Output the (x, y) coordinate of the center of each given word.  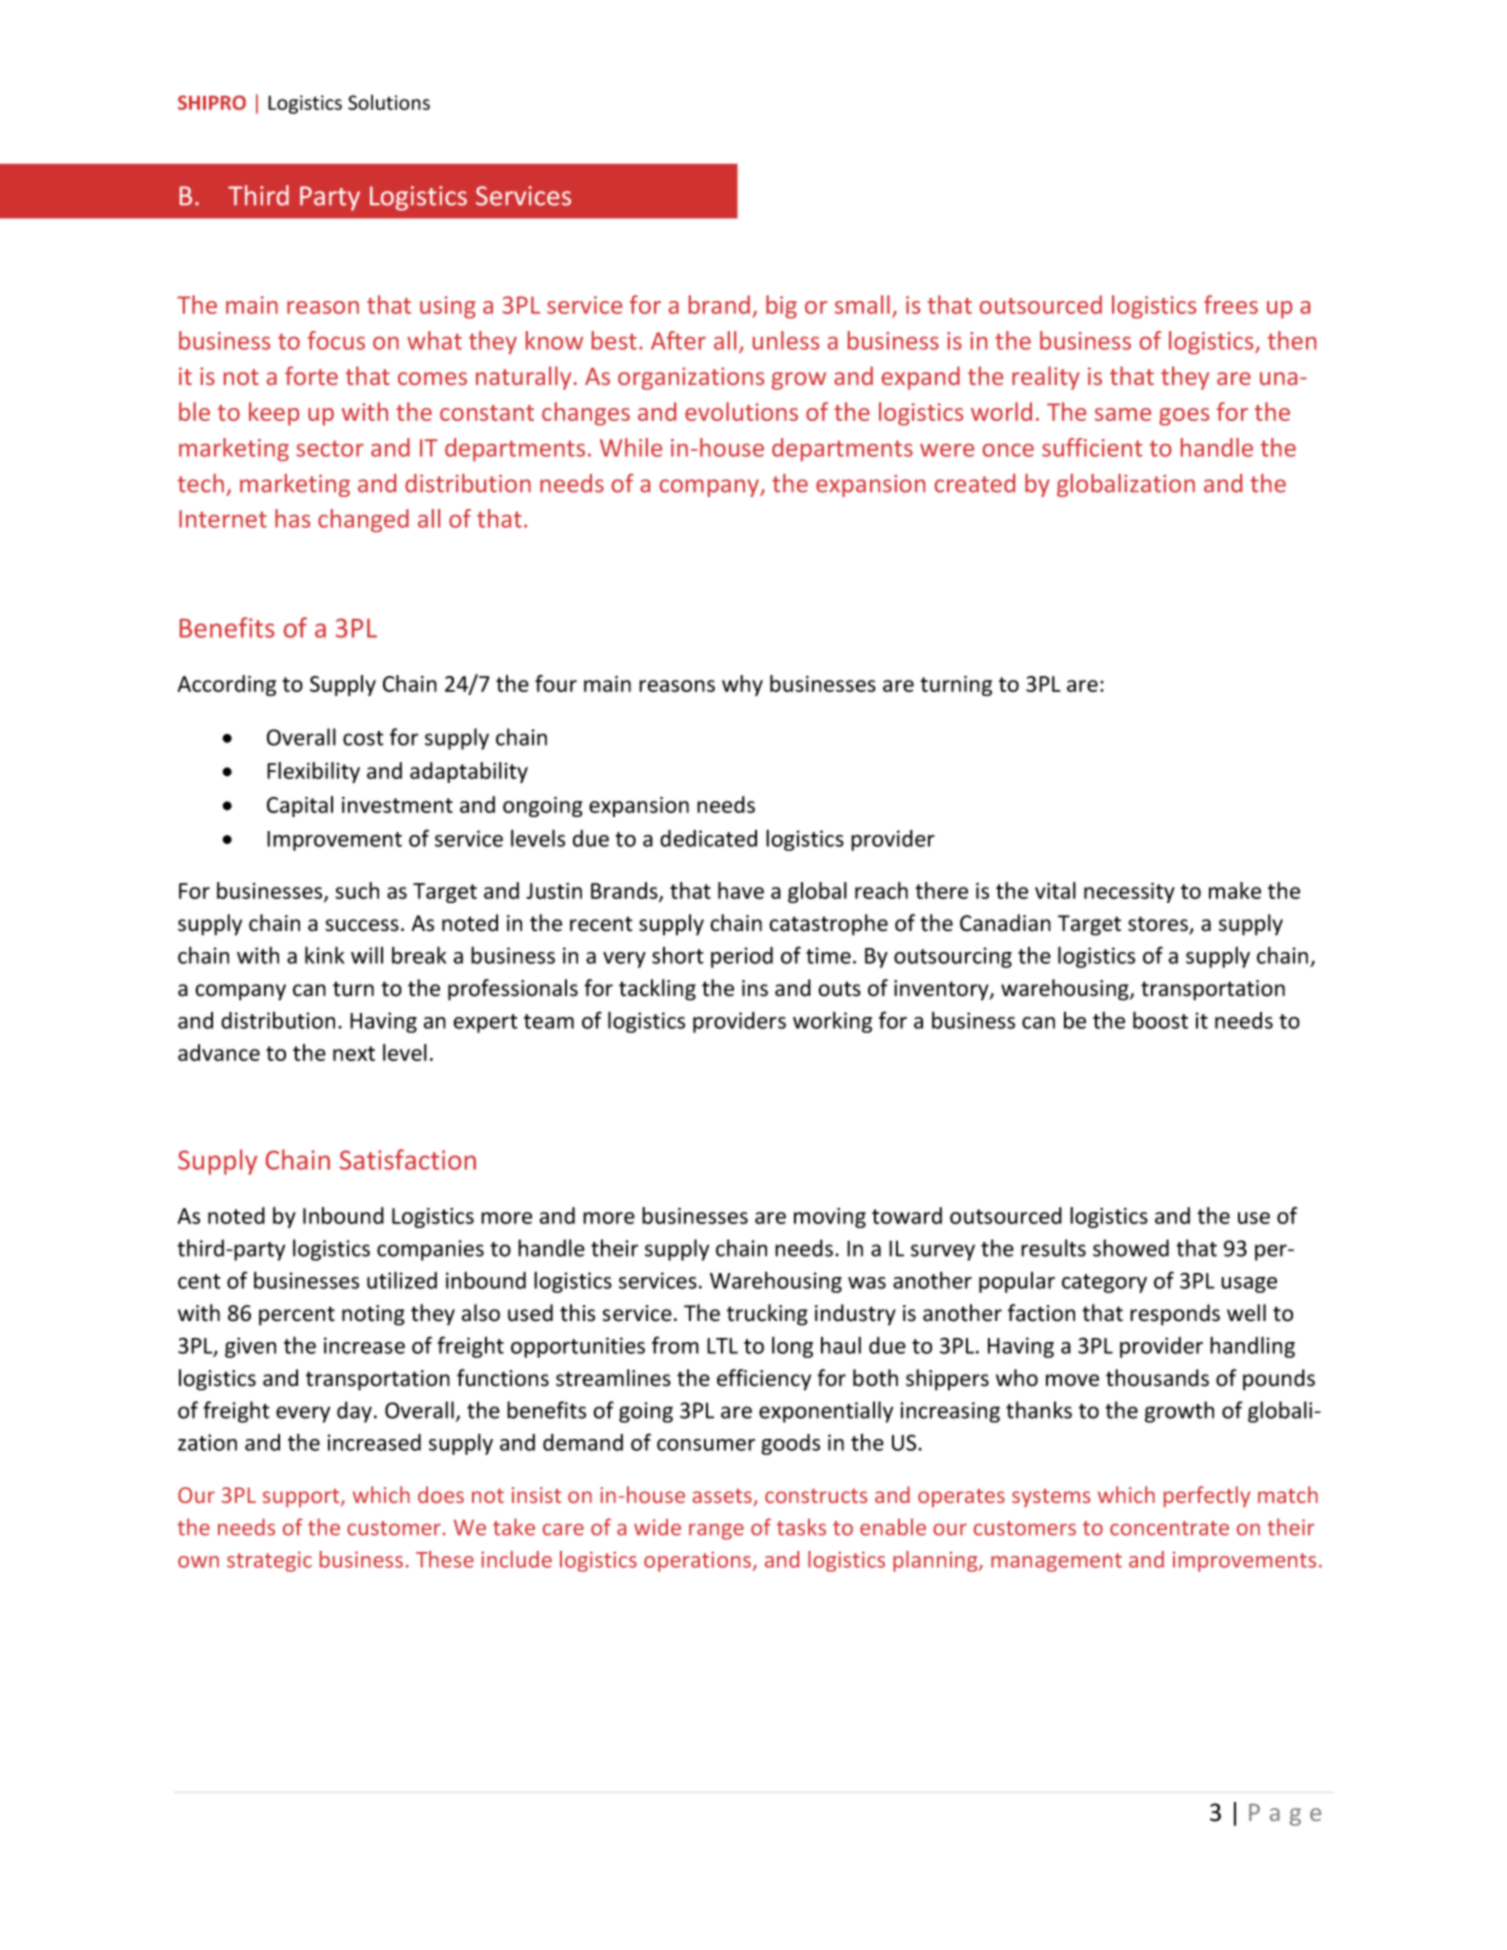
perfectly (1207, 1496)
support (302, 1498)
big (781, 307)
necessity (1129, 893)
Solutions (389, 102)
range (716, 1532)
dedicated (708, 838)
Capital (300, 806)
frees (1231, 304)
